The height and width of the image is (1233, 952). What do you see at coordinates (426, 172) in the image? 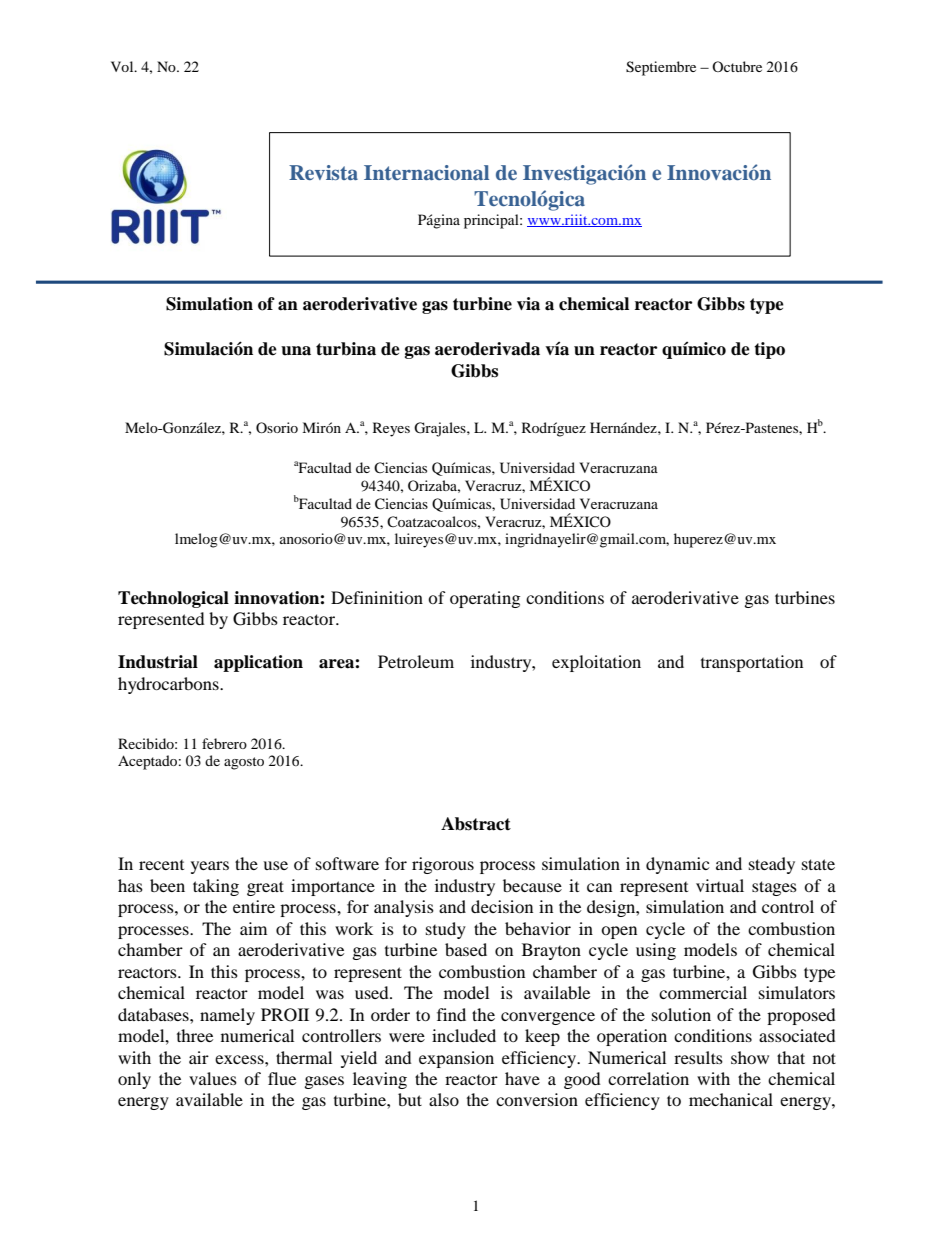
I see `Internacional` at bounding box center [426, 172].
